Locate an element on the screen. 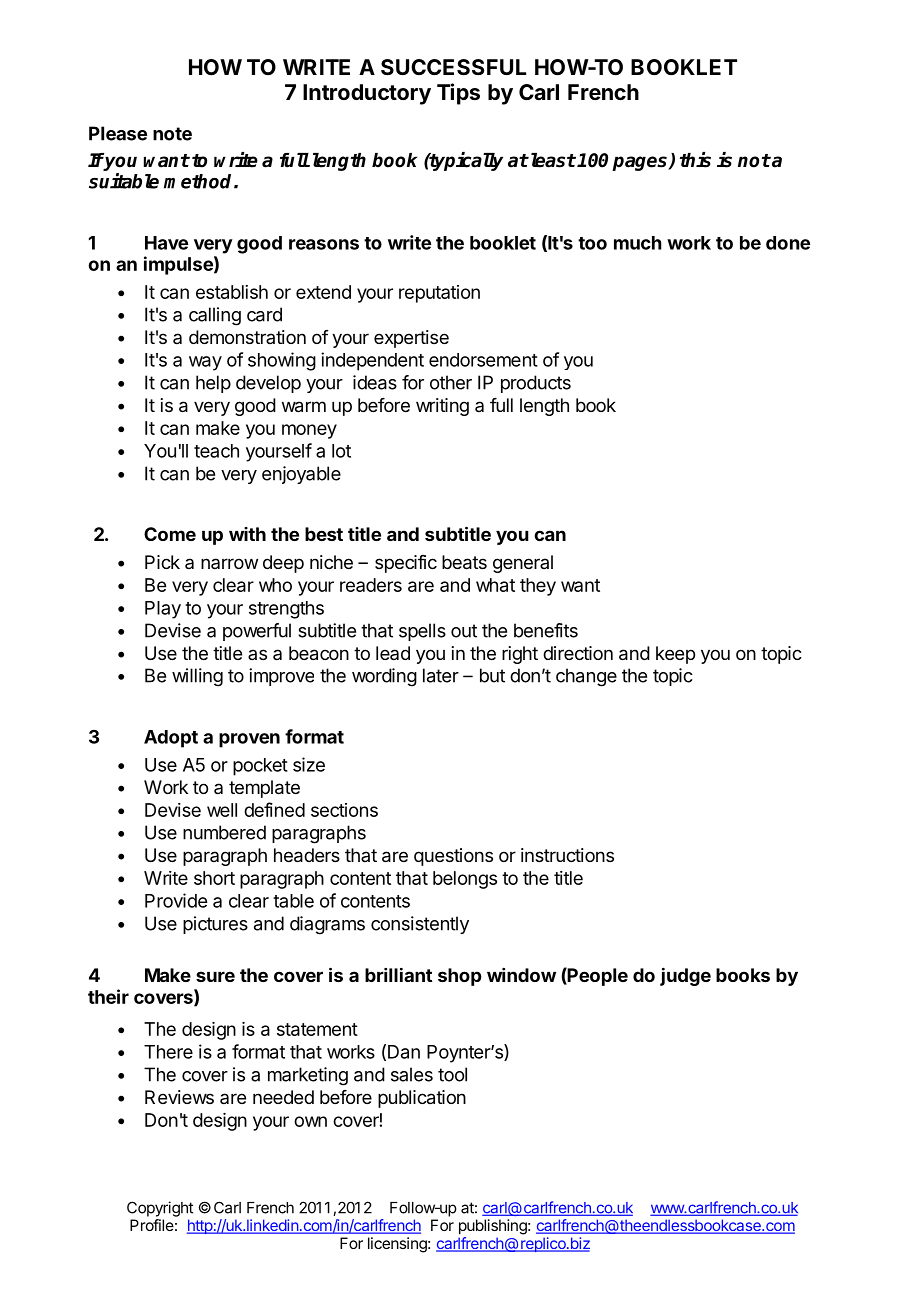 This screenshot has height=1308, width=924. Play is located at coordinates (163, 610).
